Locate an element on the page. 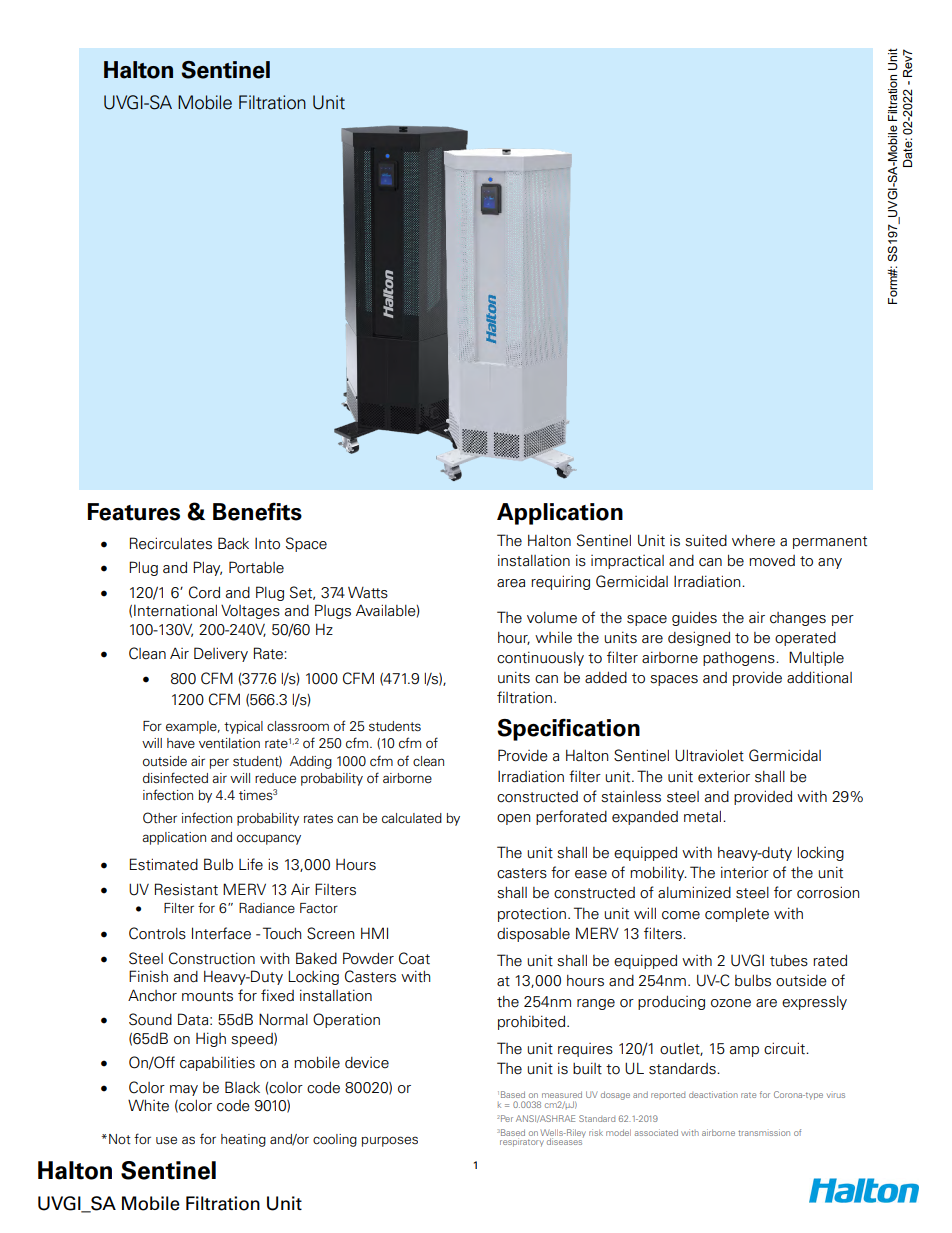 This document has height=1233, width=952. complete is located at coordinates (737, 915).
